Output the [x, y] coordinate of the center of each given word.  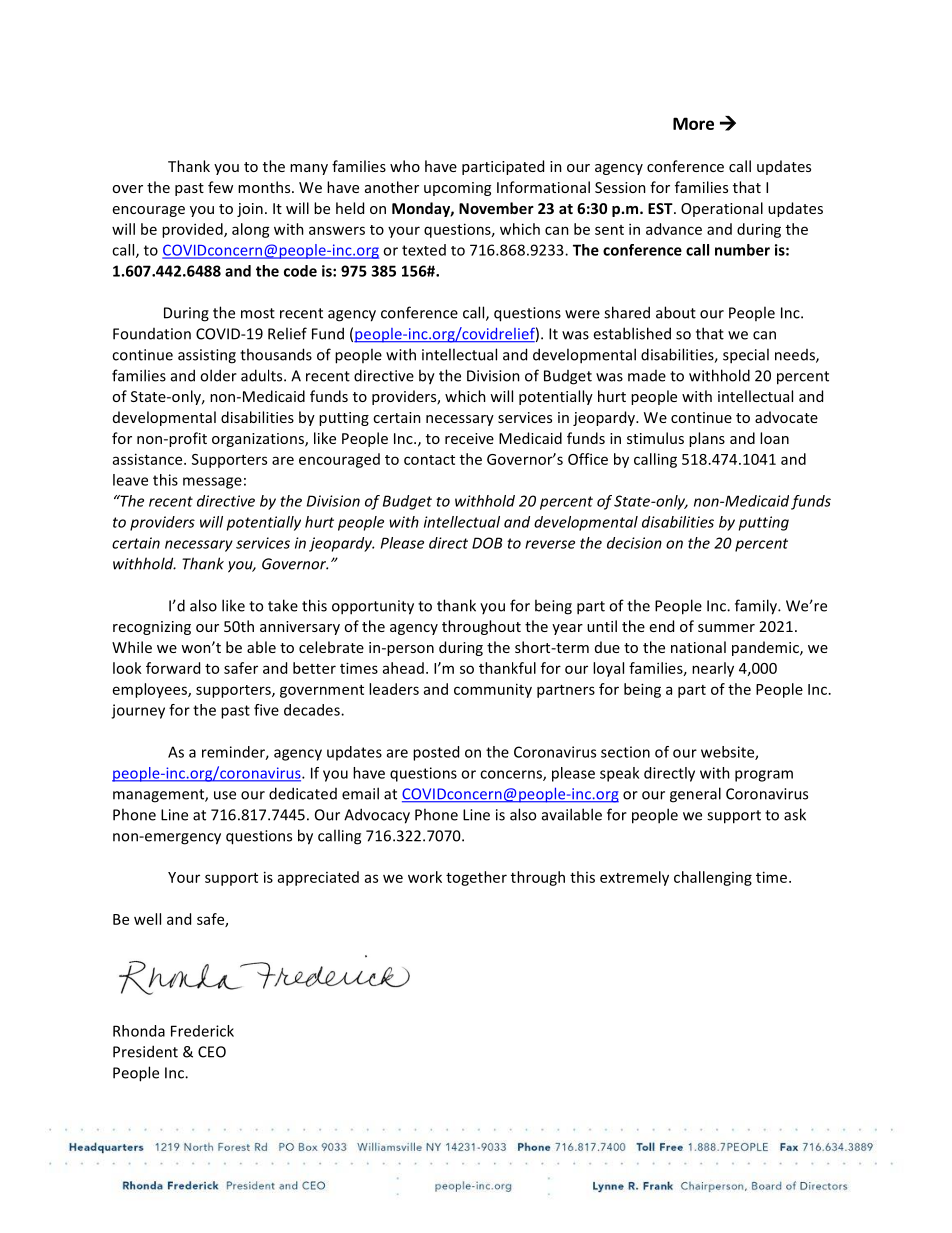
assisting [207, 356]
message [212, 483]
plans [707, 439]
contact [429, 460]
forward [173, 668]
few [220, 187]
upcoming [457, 189]
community [493, 690]
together [476, 878]
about [676, 312]
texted [424, 250]
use [225, 795]
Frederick [202, 1031]
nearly [713, 669]
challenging [713, 878]
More [693, 123]
